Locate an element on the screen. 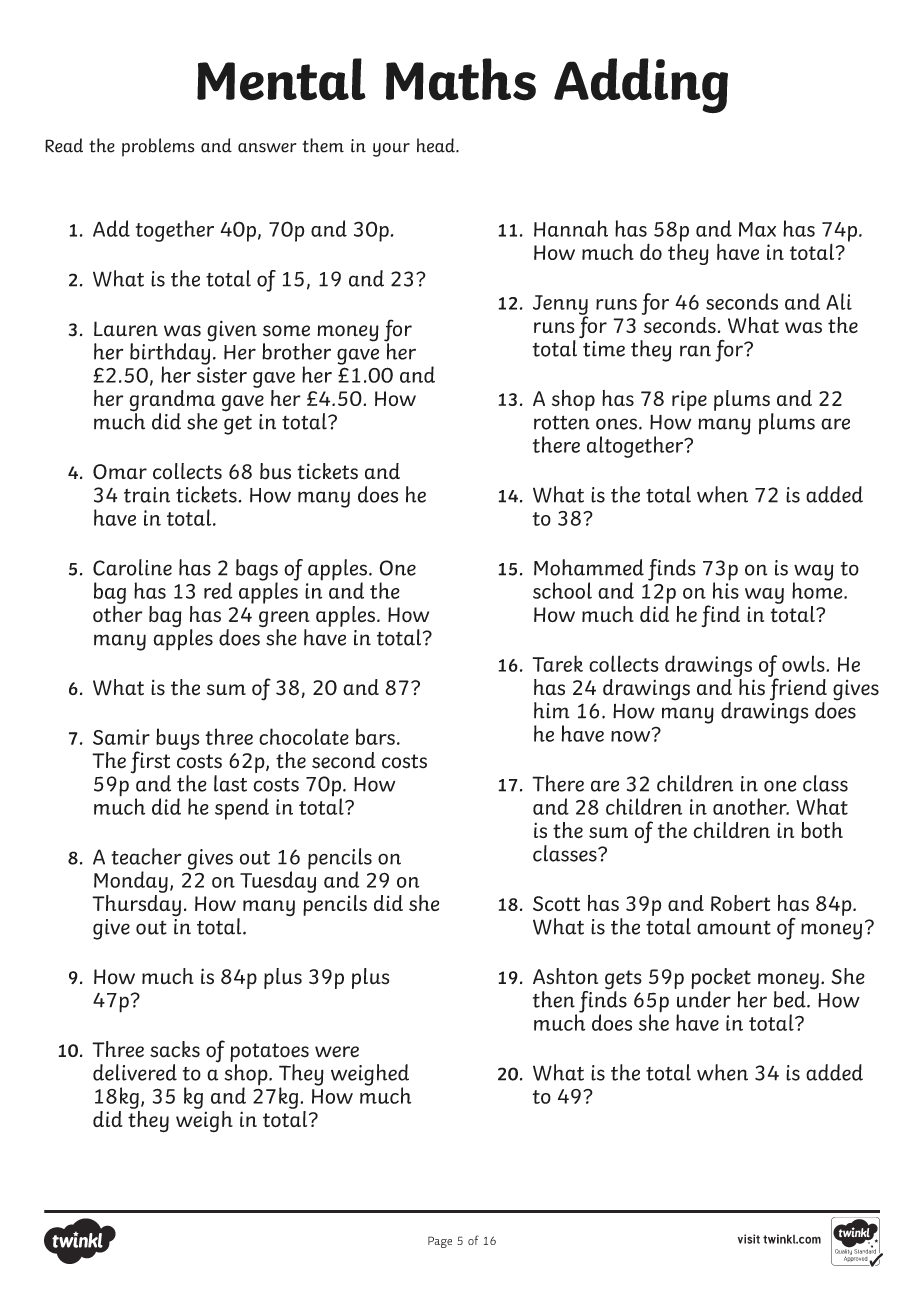  ripe is located at coordinates (689, 400).
